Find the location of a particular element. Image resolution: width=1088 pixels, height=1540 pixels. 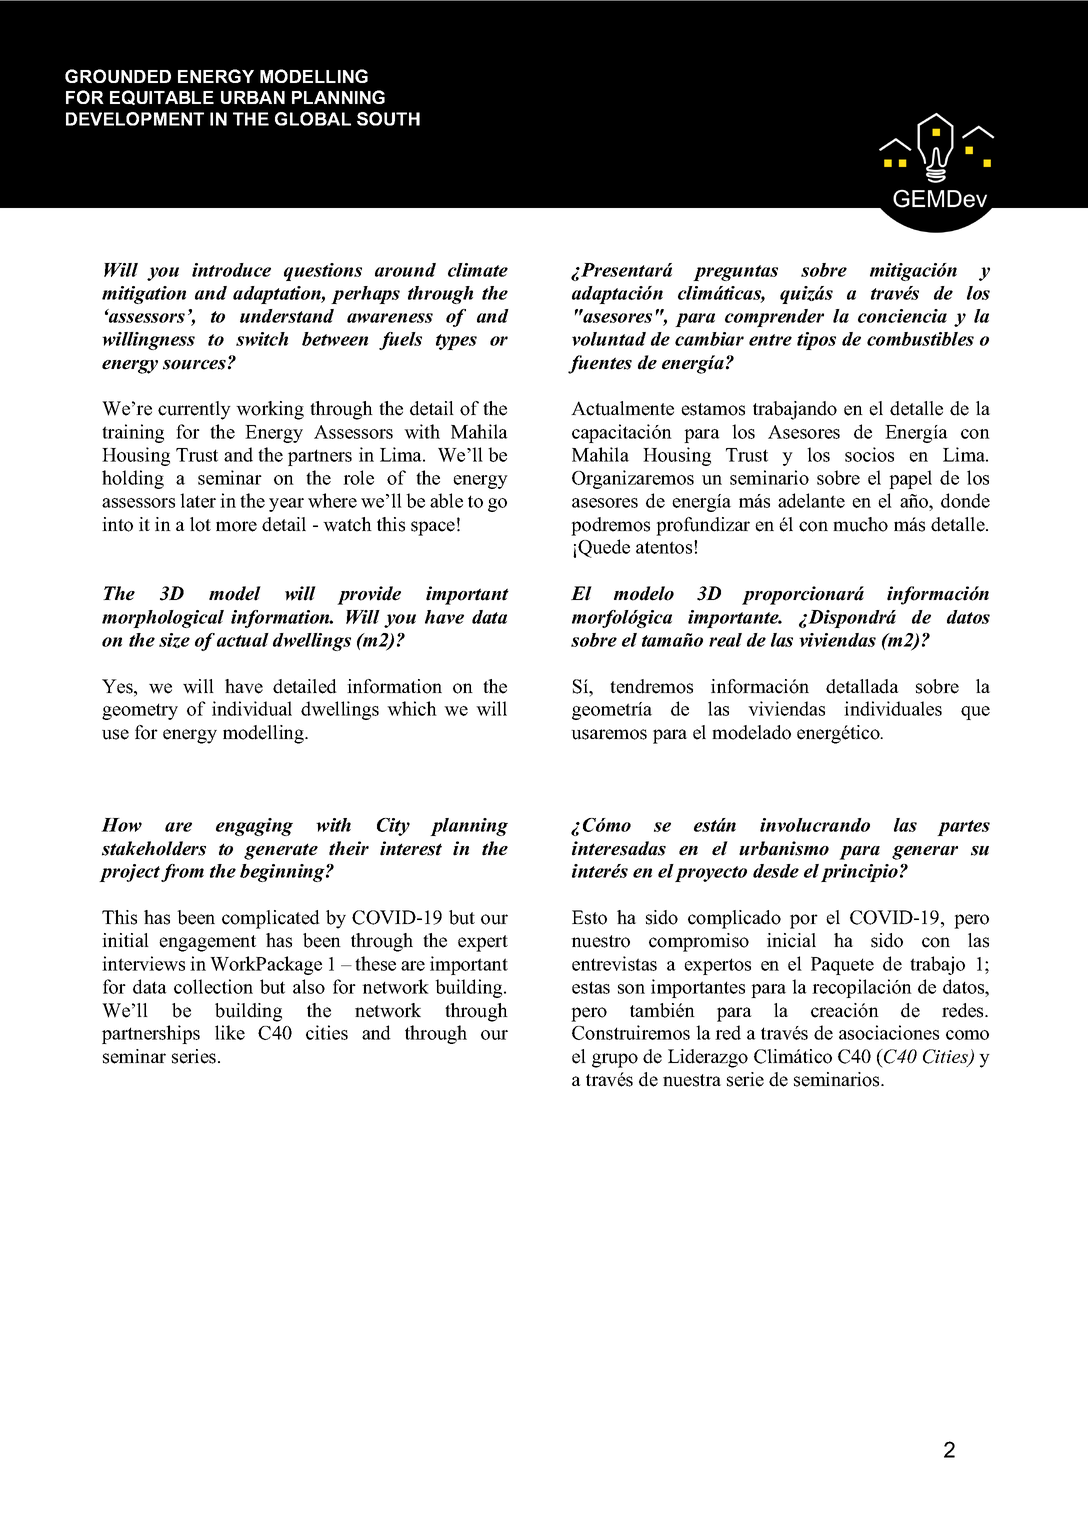

currently is located at coordinates (194, 410).
